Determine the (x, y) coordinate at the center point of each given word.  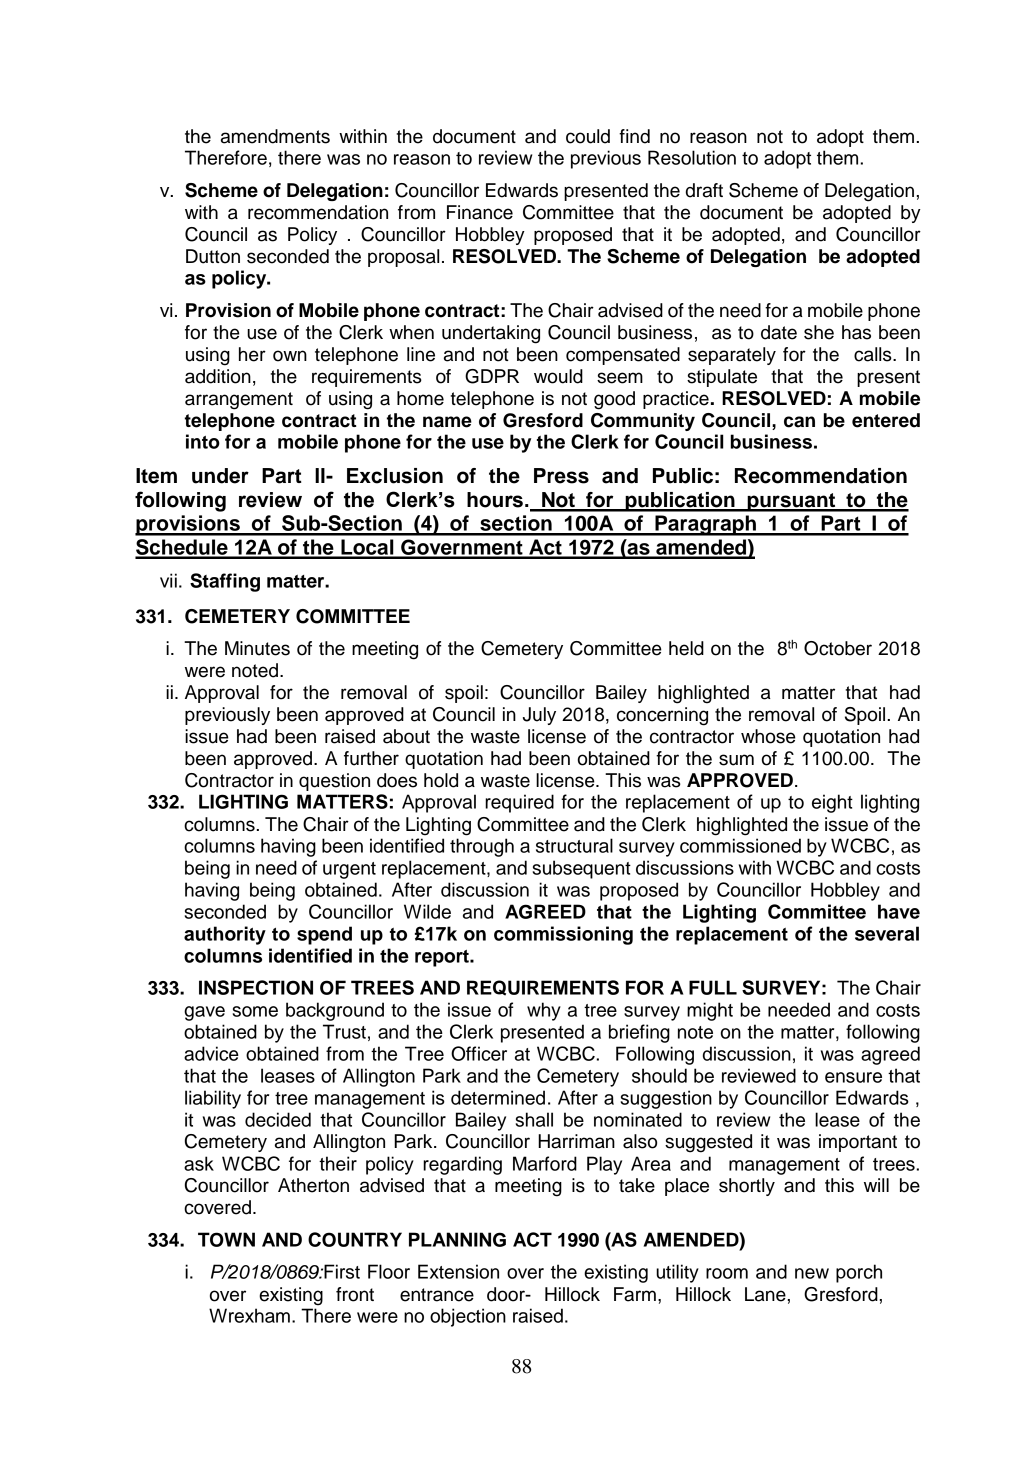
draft (704, 190)
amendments (275, 136)
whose (768, 736)
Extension (458, 1271)
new (812, 1273)
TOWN (226, 1239)
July (539, 716)
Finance (480, 212)
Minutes (257, 648)
